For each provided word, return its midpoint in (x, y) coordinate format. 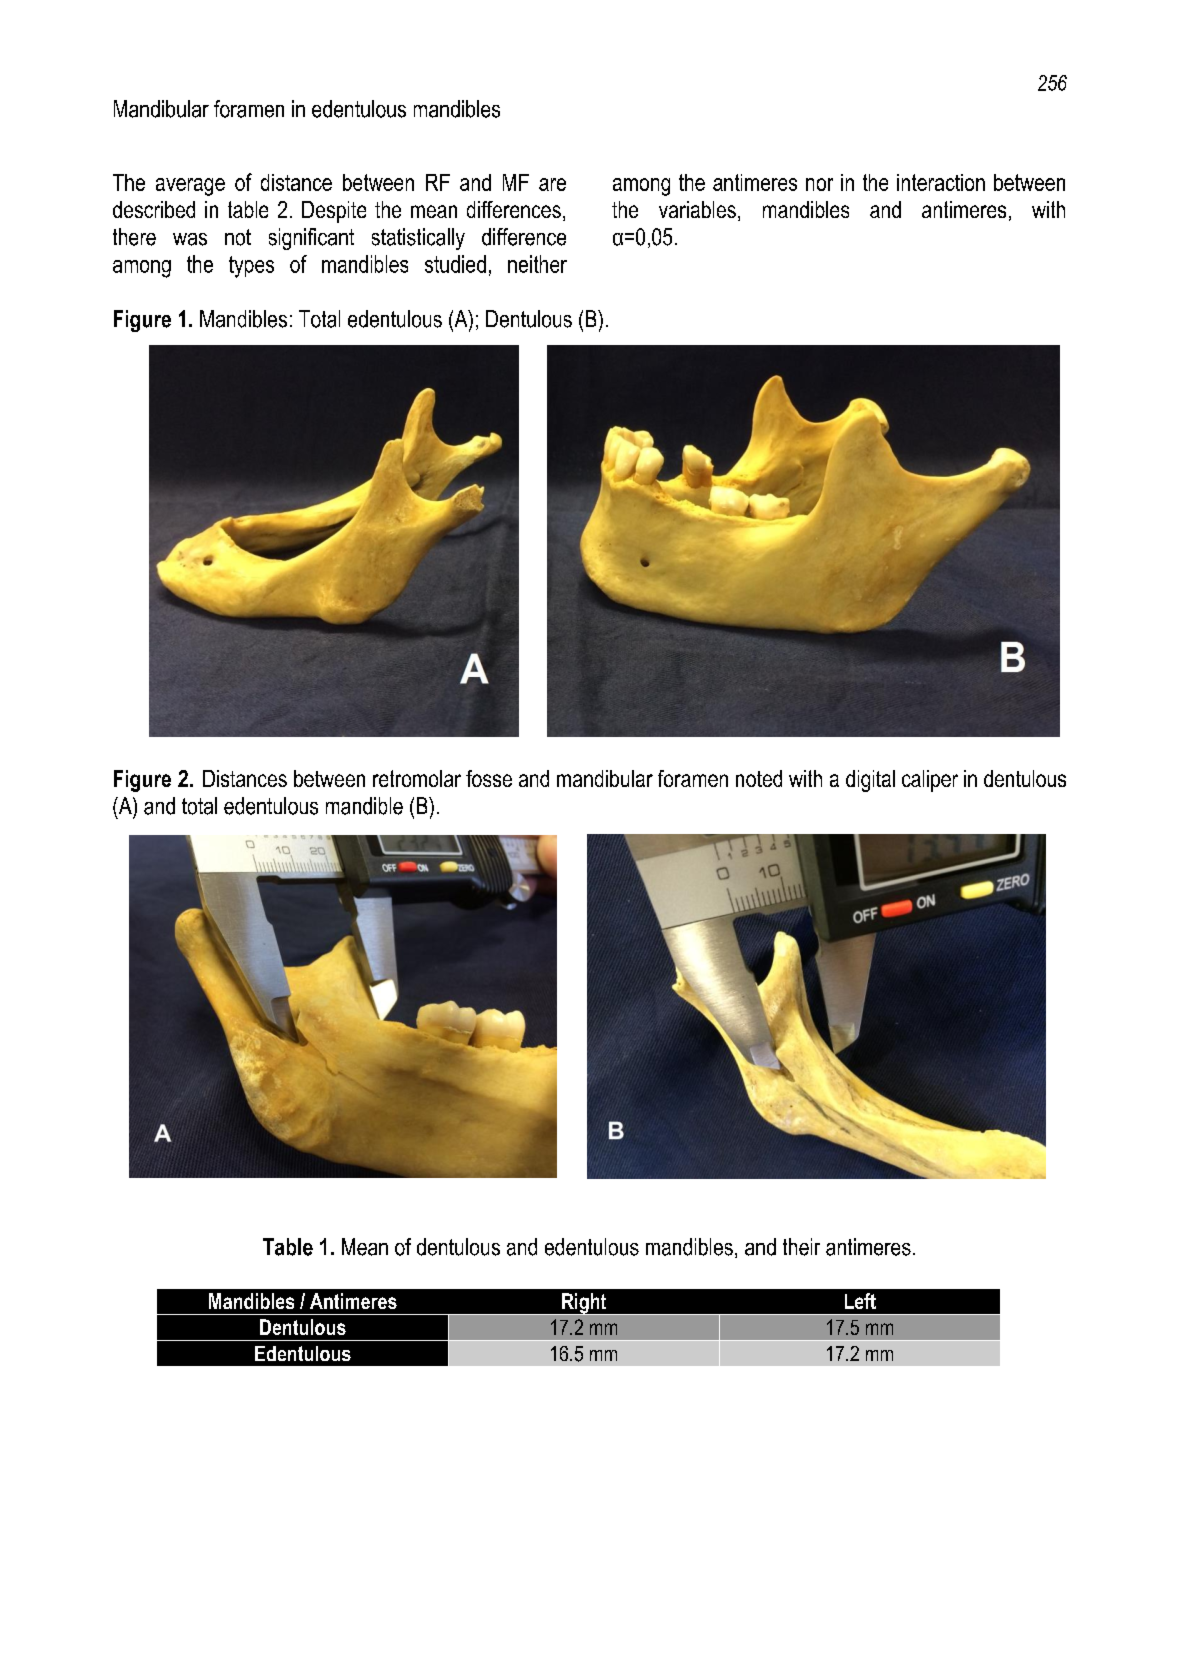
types (251, 267)
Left (860, 1301)
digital (870, 781)
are (552, 184)
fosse (489, 778)
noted (759, 778)
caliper (930, 781)
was (190, 239)
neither (537, 264)
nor (819, 184)
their (801, 1247)
